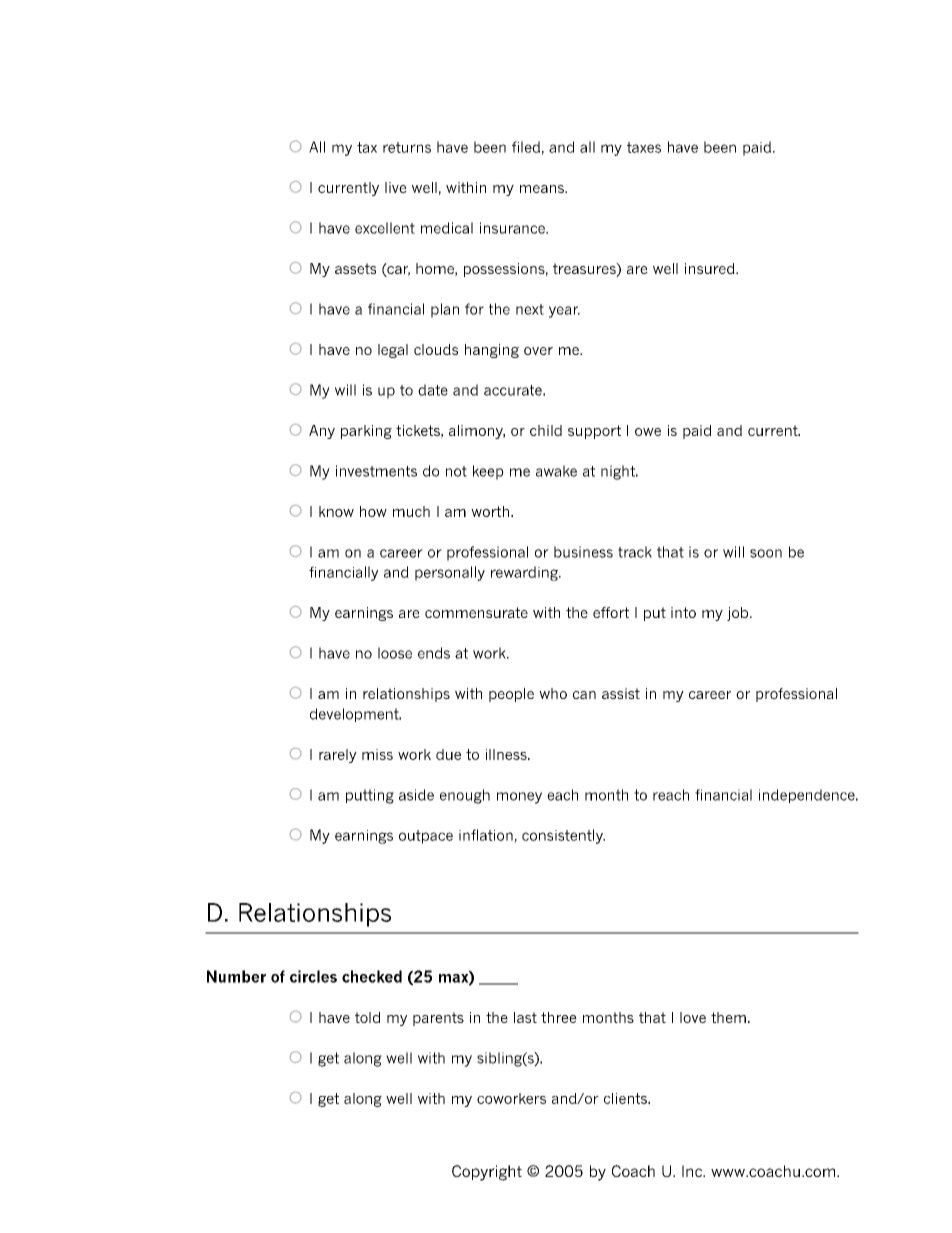 This image has height=1233, width=952. What do you see at coordinates (683, 612) in the image?
I see `into` at bounding box center [683, 612].
